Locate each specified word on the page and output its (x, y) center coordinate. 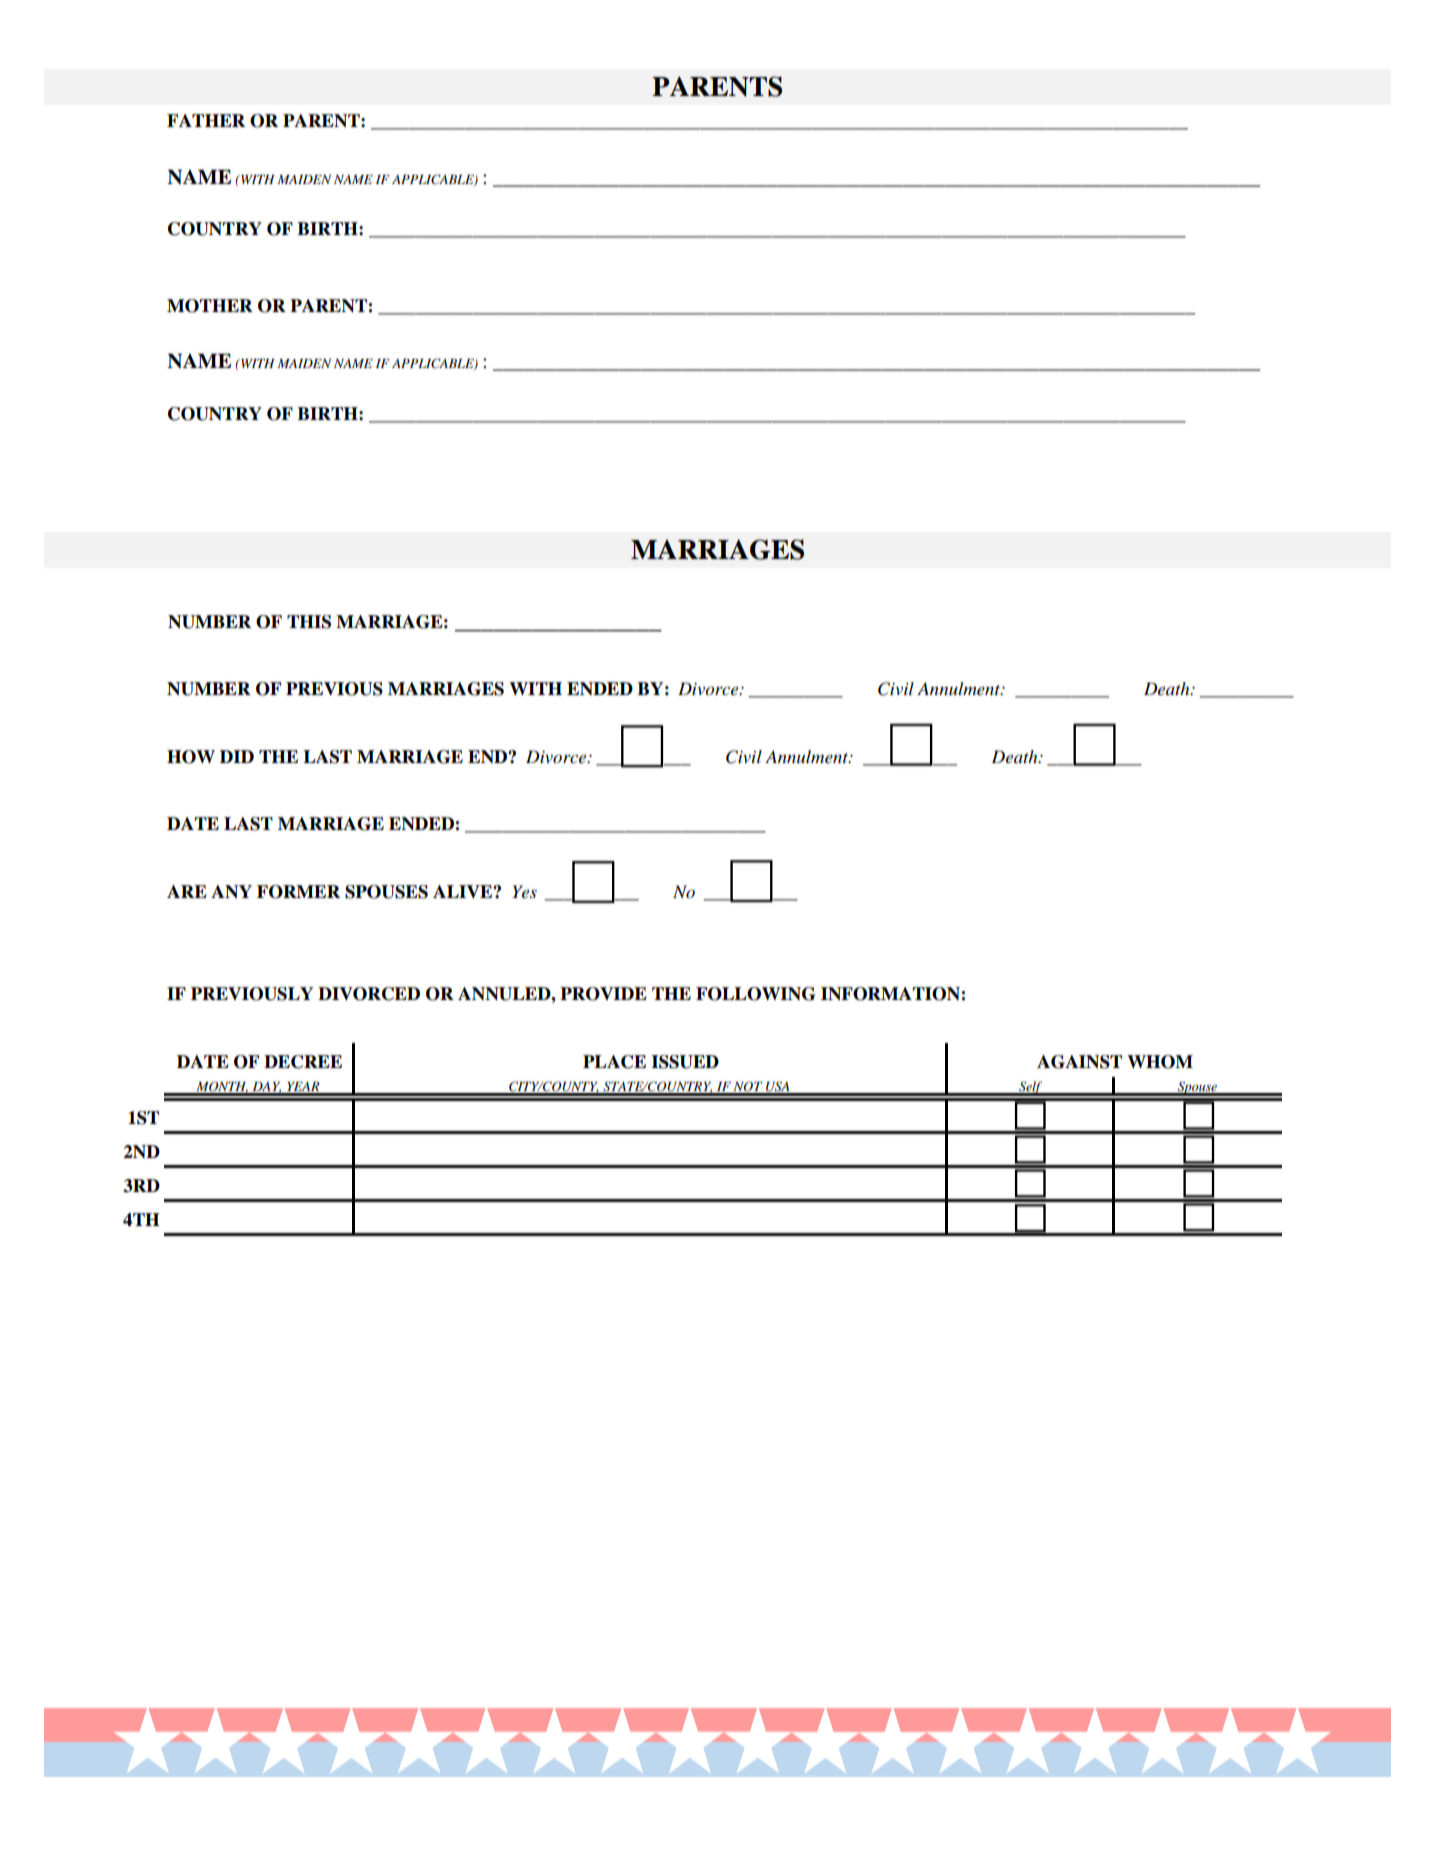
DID (237, 756)
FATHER (206, 120)
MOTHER (210, 306)
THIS (309, 622)
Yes (524, 891)
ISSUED (685, 1062)
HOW (191, 757)
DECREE (303, 1062)
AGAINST (1079, 1062)
